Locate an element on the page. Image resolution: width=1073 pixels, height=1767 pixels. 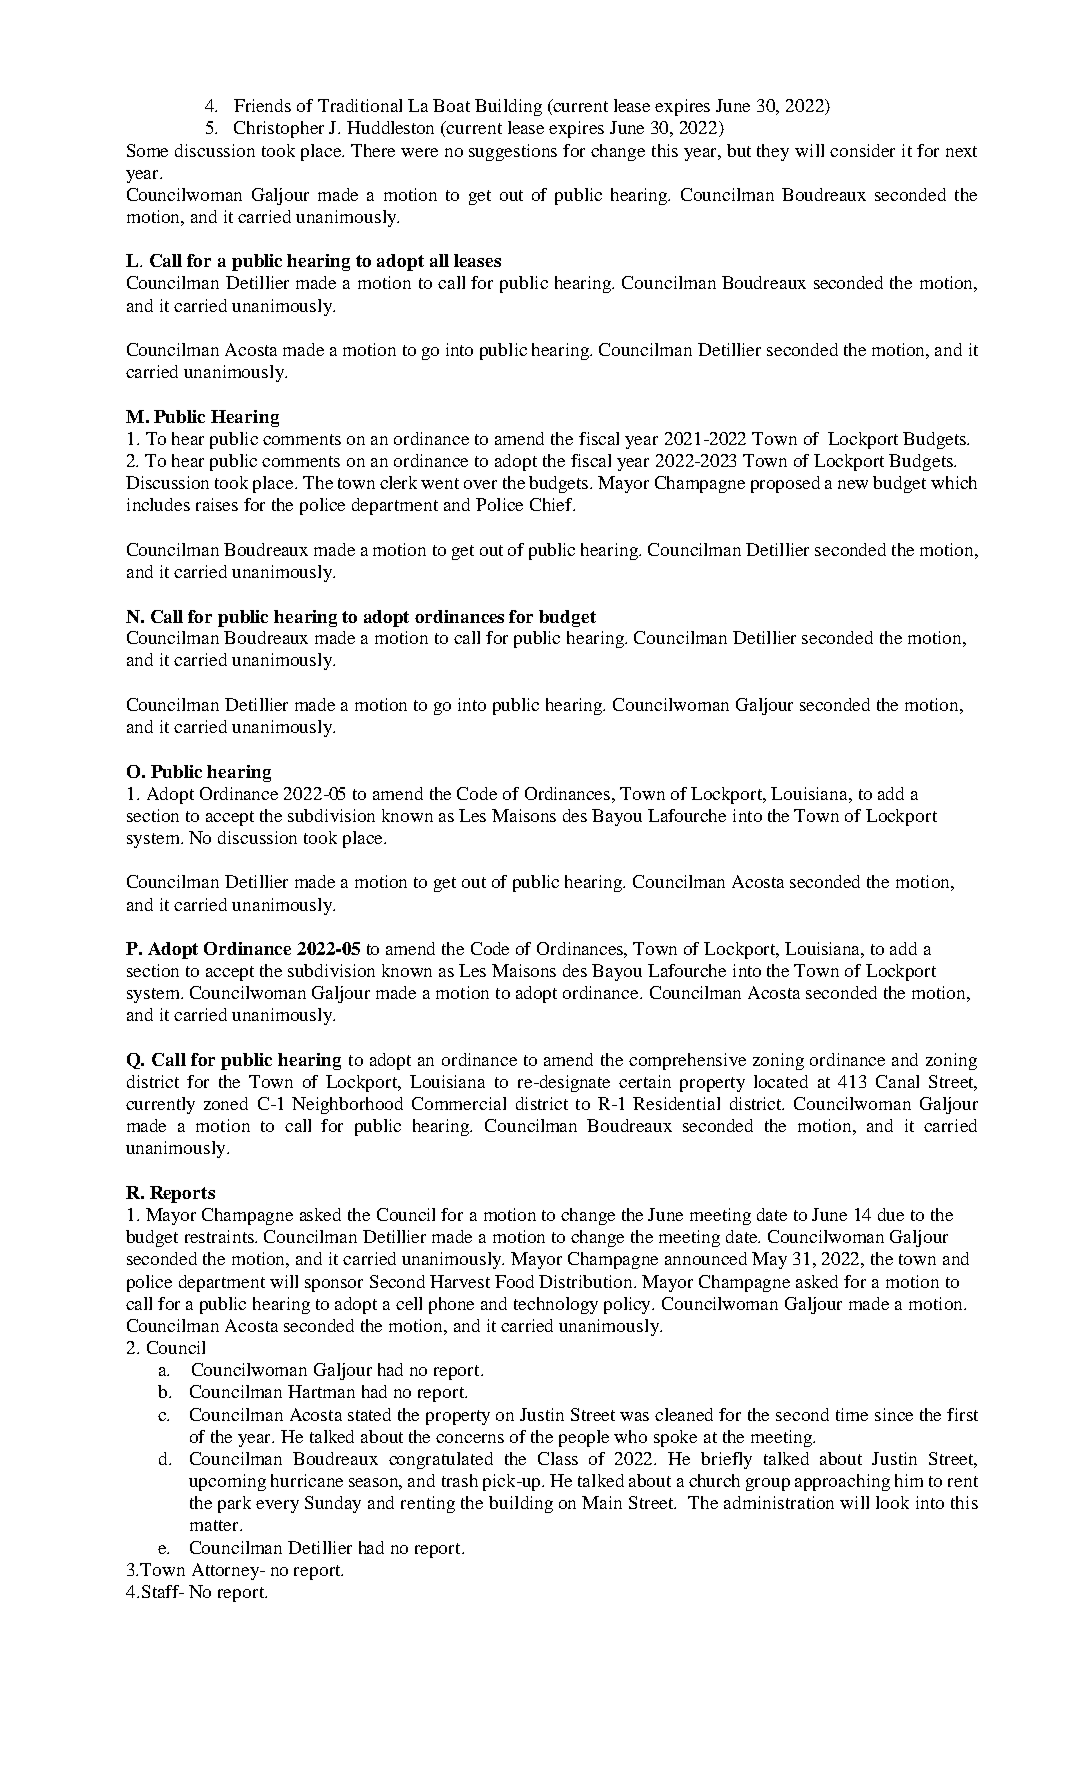
consider is located at coordinates (862, 150).
